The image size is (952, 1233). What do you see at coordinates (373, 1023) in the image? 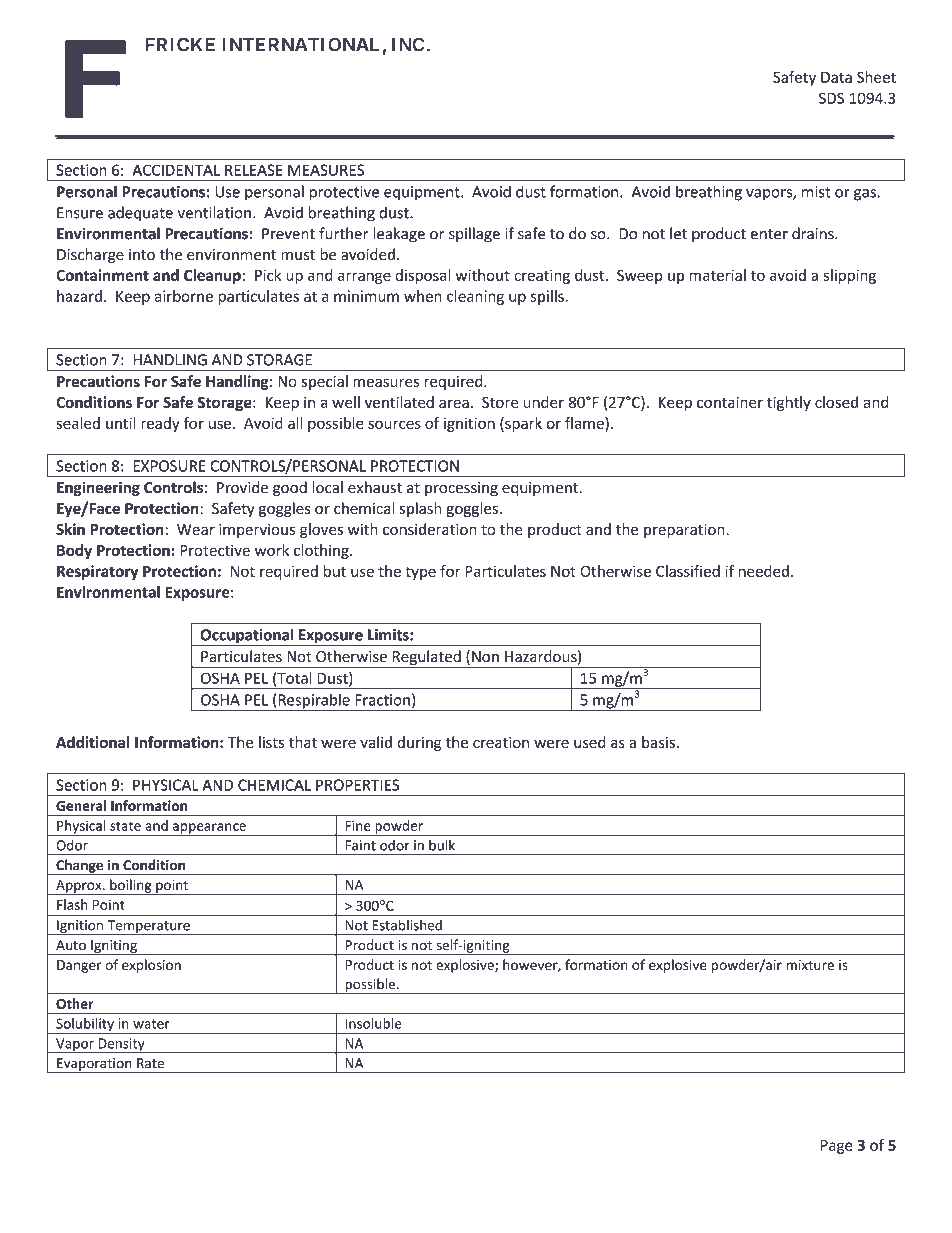
I see `Insoluble` at bounding box center [373, 1023].
